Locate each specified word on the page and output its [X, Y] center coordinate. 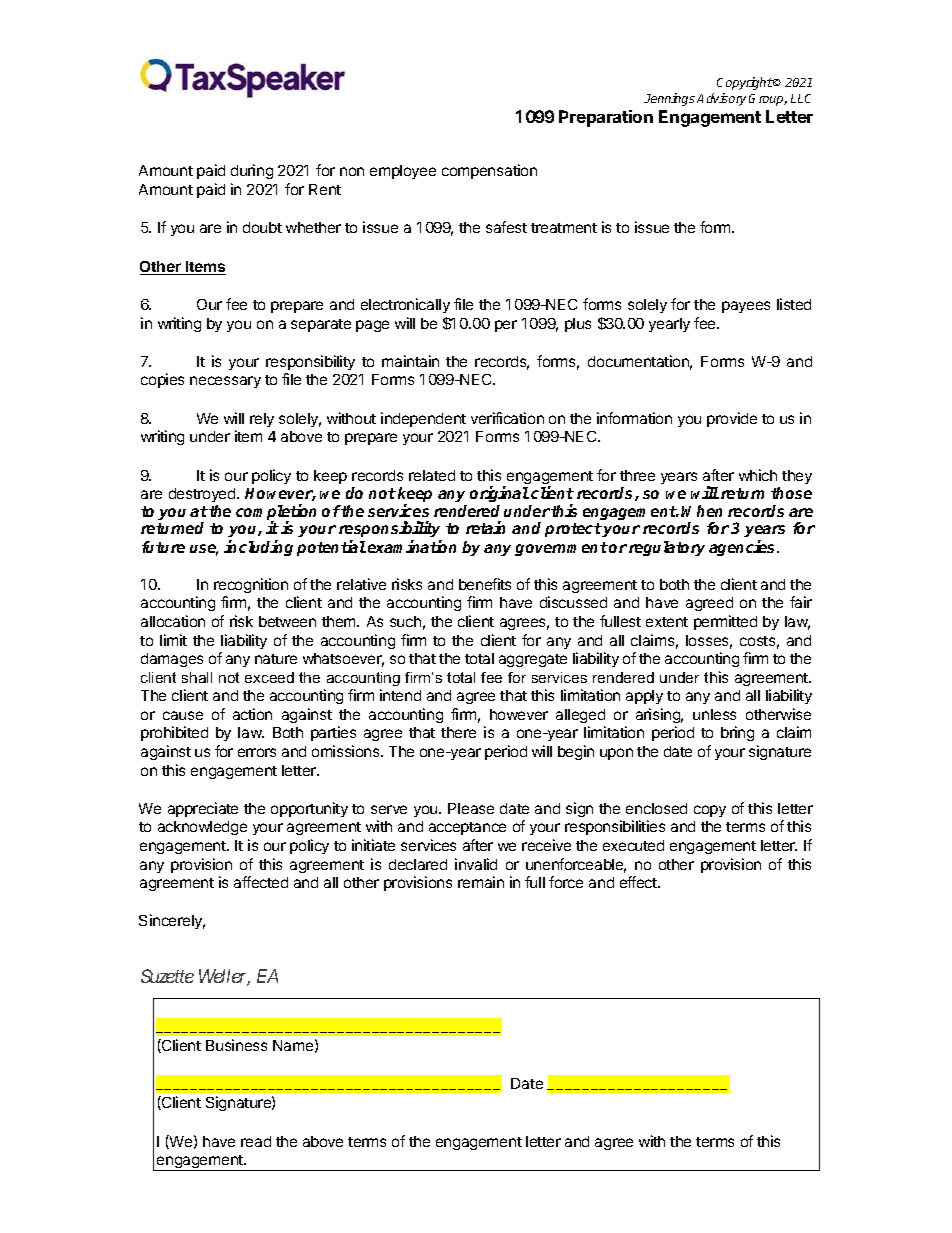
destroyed [203, 495]
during [252, 171]
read [256, 1141]
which [758, 475]
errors [257, 752]
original [499, 494]
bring [737, 733]
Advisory [721, 99]
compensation [489, 171]
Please [471, 808]
